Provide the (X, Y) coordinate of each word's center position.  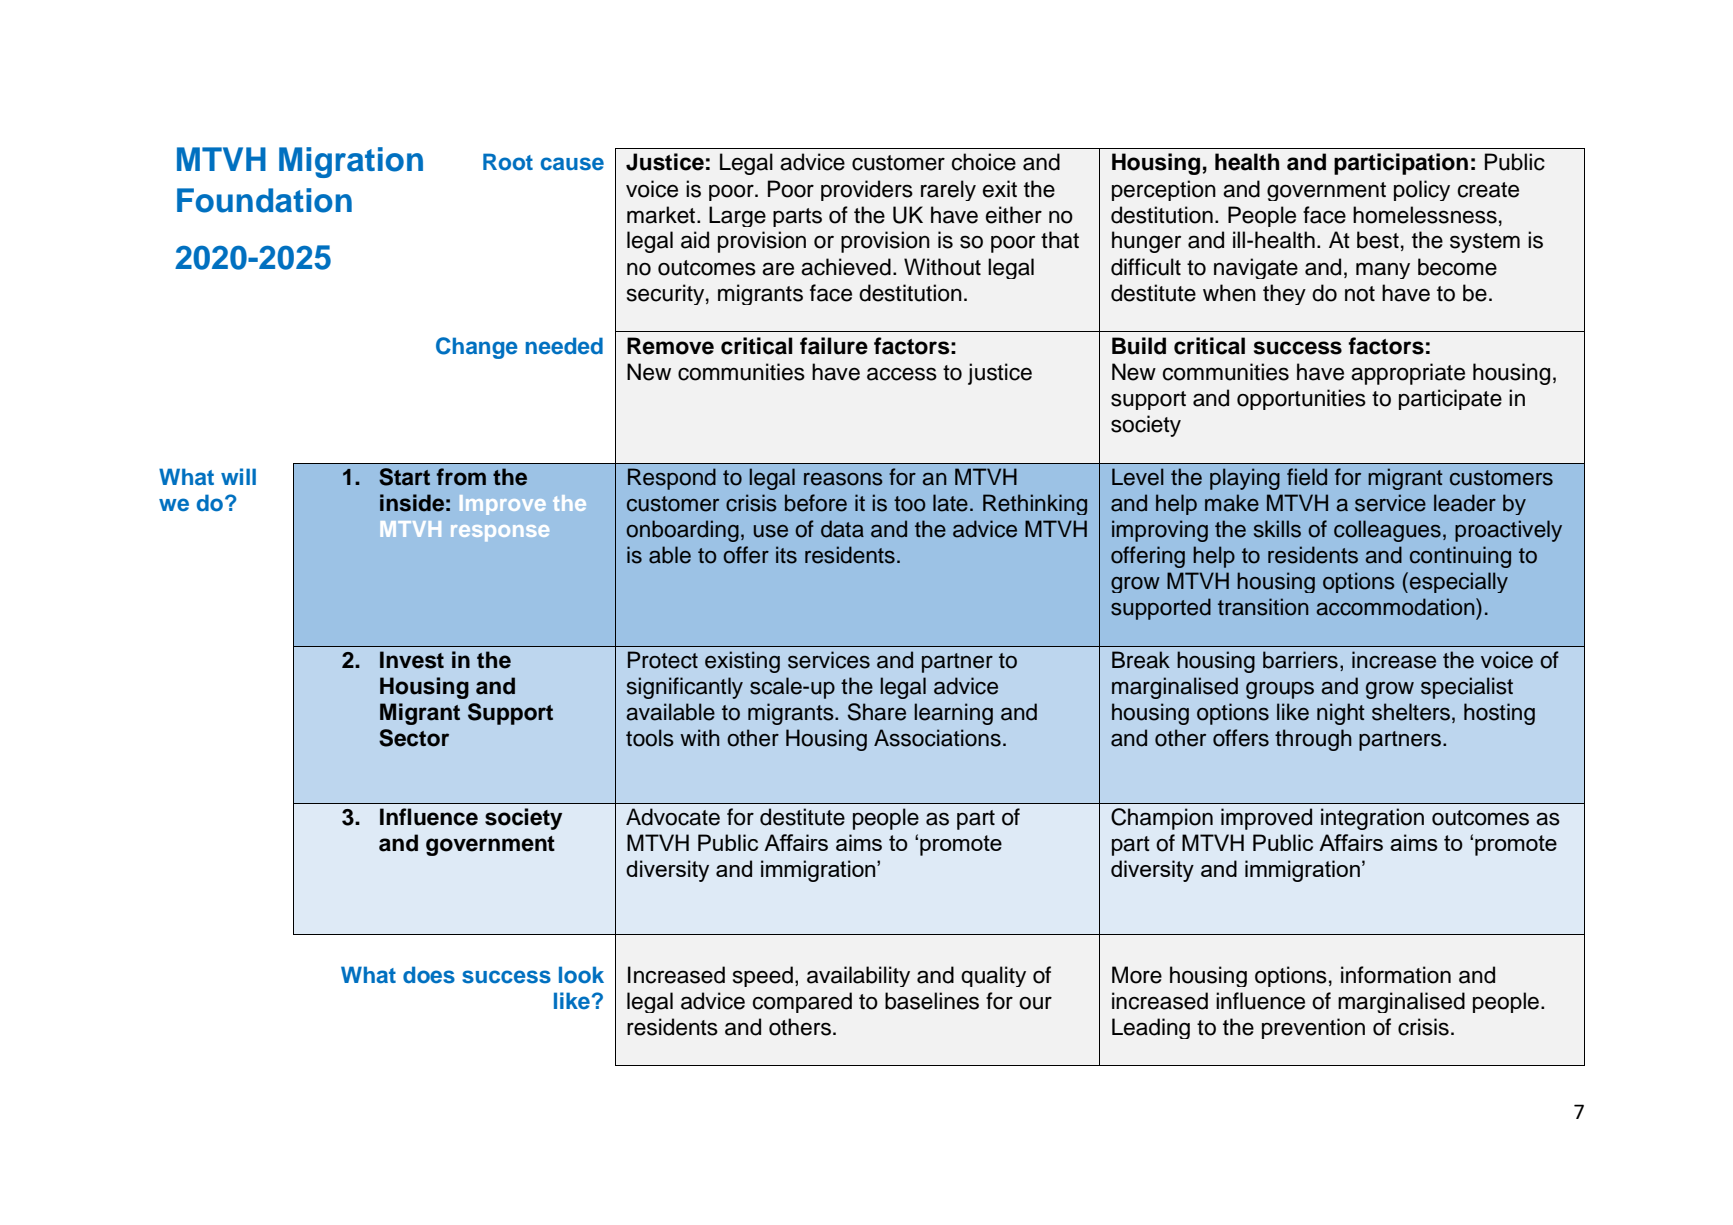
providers (867, 190)
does (429, 975)
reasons (843, 479)
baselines (932, 1001)
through (1313, 740)
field (1307, 477)
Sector (414, 738)
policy (1422, 190)
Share (877, 712)
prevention (1313, 1028)
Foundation (264, 200)
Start (404, 477)
